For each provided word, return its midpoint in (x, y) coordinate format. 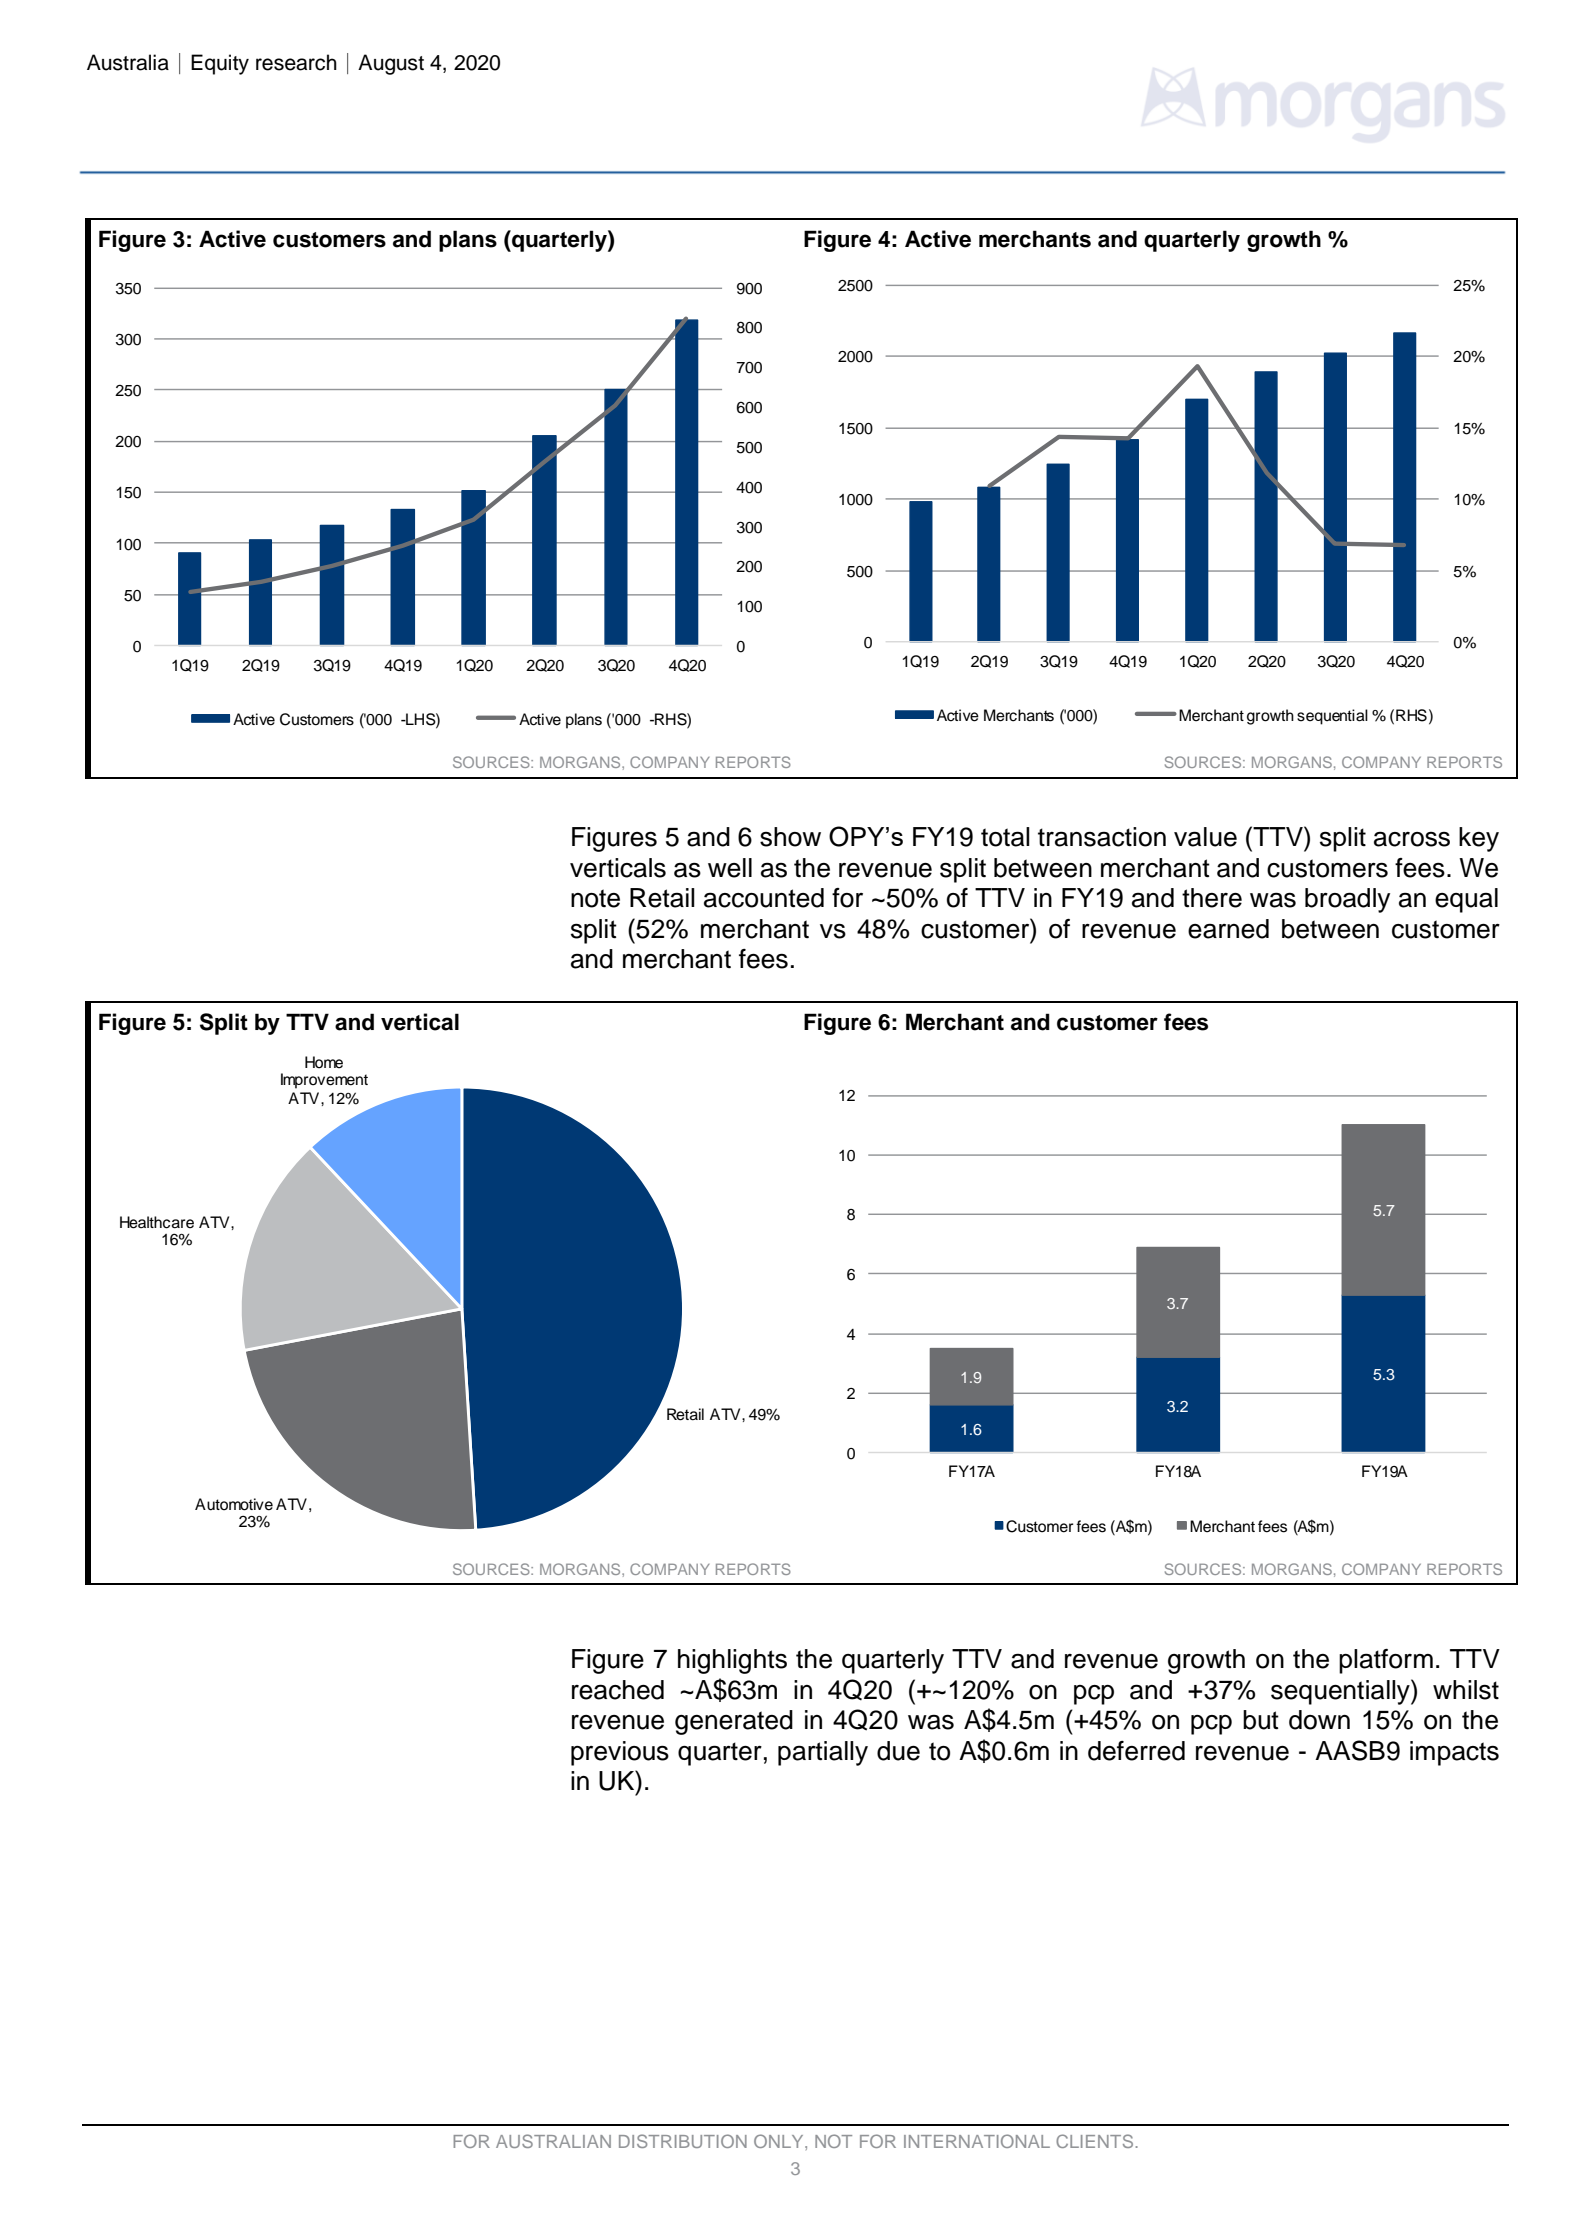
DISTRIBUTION (683, 2141)
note (595, 898)
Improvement (324, 1081)
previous (620, 1753)
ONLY (780, 2141)
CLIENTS (1094, 2141)
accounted (764, 898)
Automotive (234, 1504)
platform (1386, 1661)
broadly (1347, 900)
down (1319, 1720)
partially (823, 1753)
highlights (732, 1661)
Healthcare (157, 1222)
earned (1228, 929)
